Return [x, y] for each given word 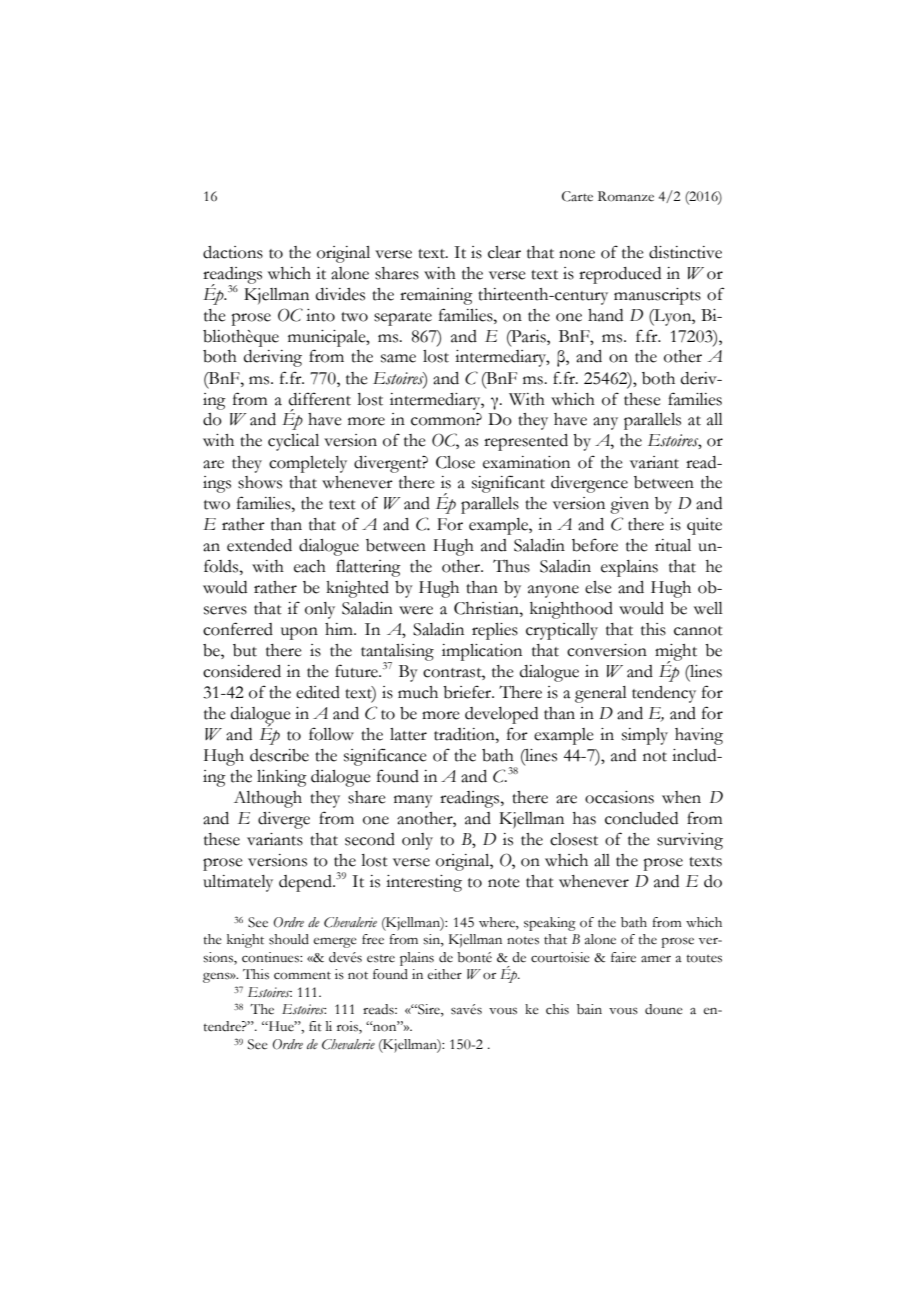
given [629, 505]
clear [504, 252]
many [413, 801]
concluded [641, 818]
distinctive [685, 252]
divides [340, 294]
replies [495, 631]
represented [526, 442]
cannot [698, 631]
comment [302, 975]
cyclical [293, 442]
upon [299, 633]
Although [268, 799]
